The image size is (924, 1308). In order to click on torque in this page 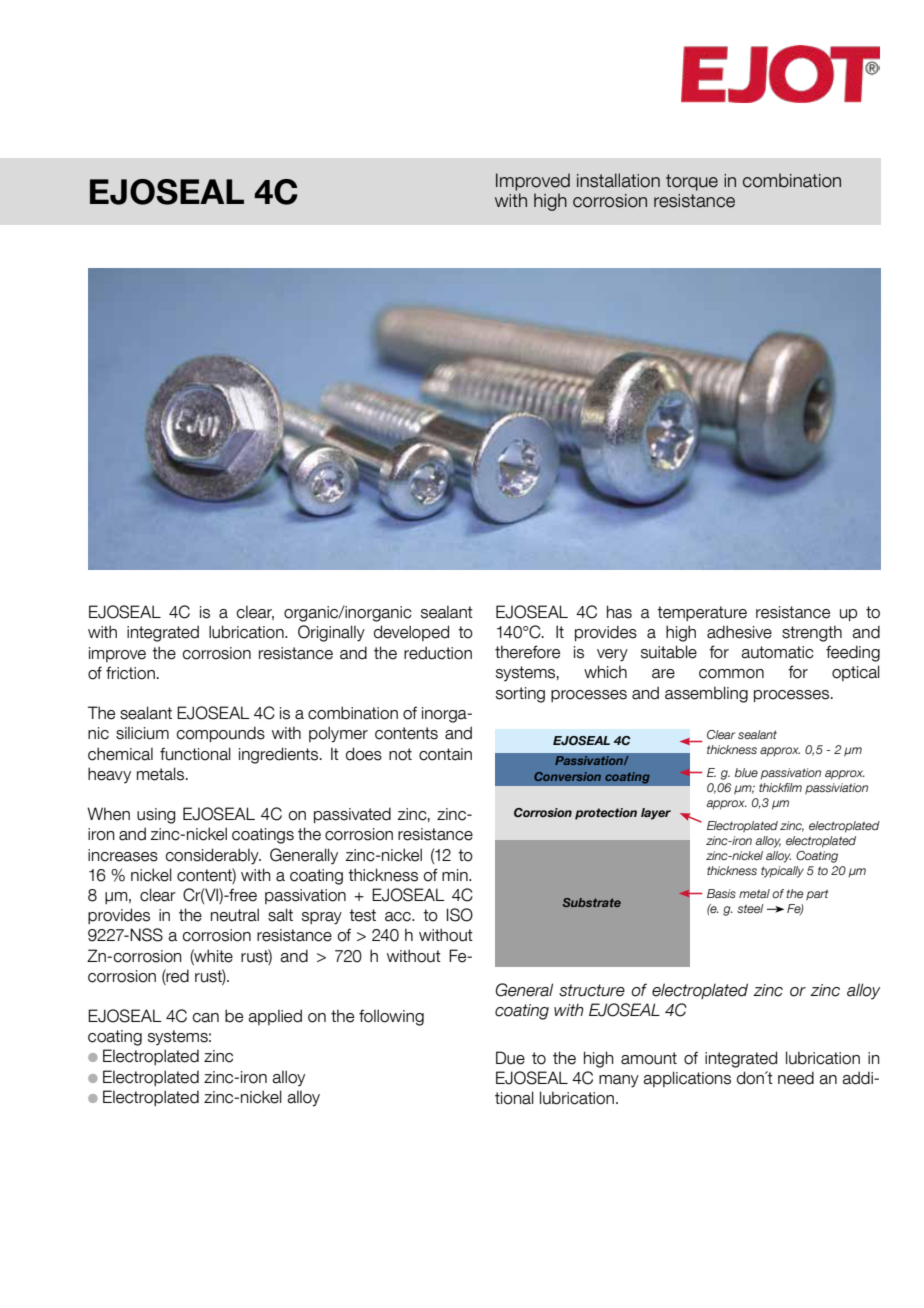, I will do `click(692, 182)`.
